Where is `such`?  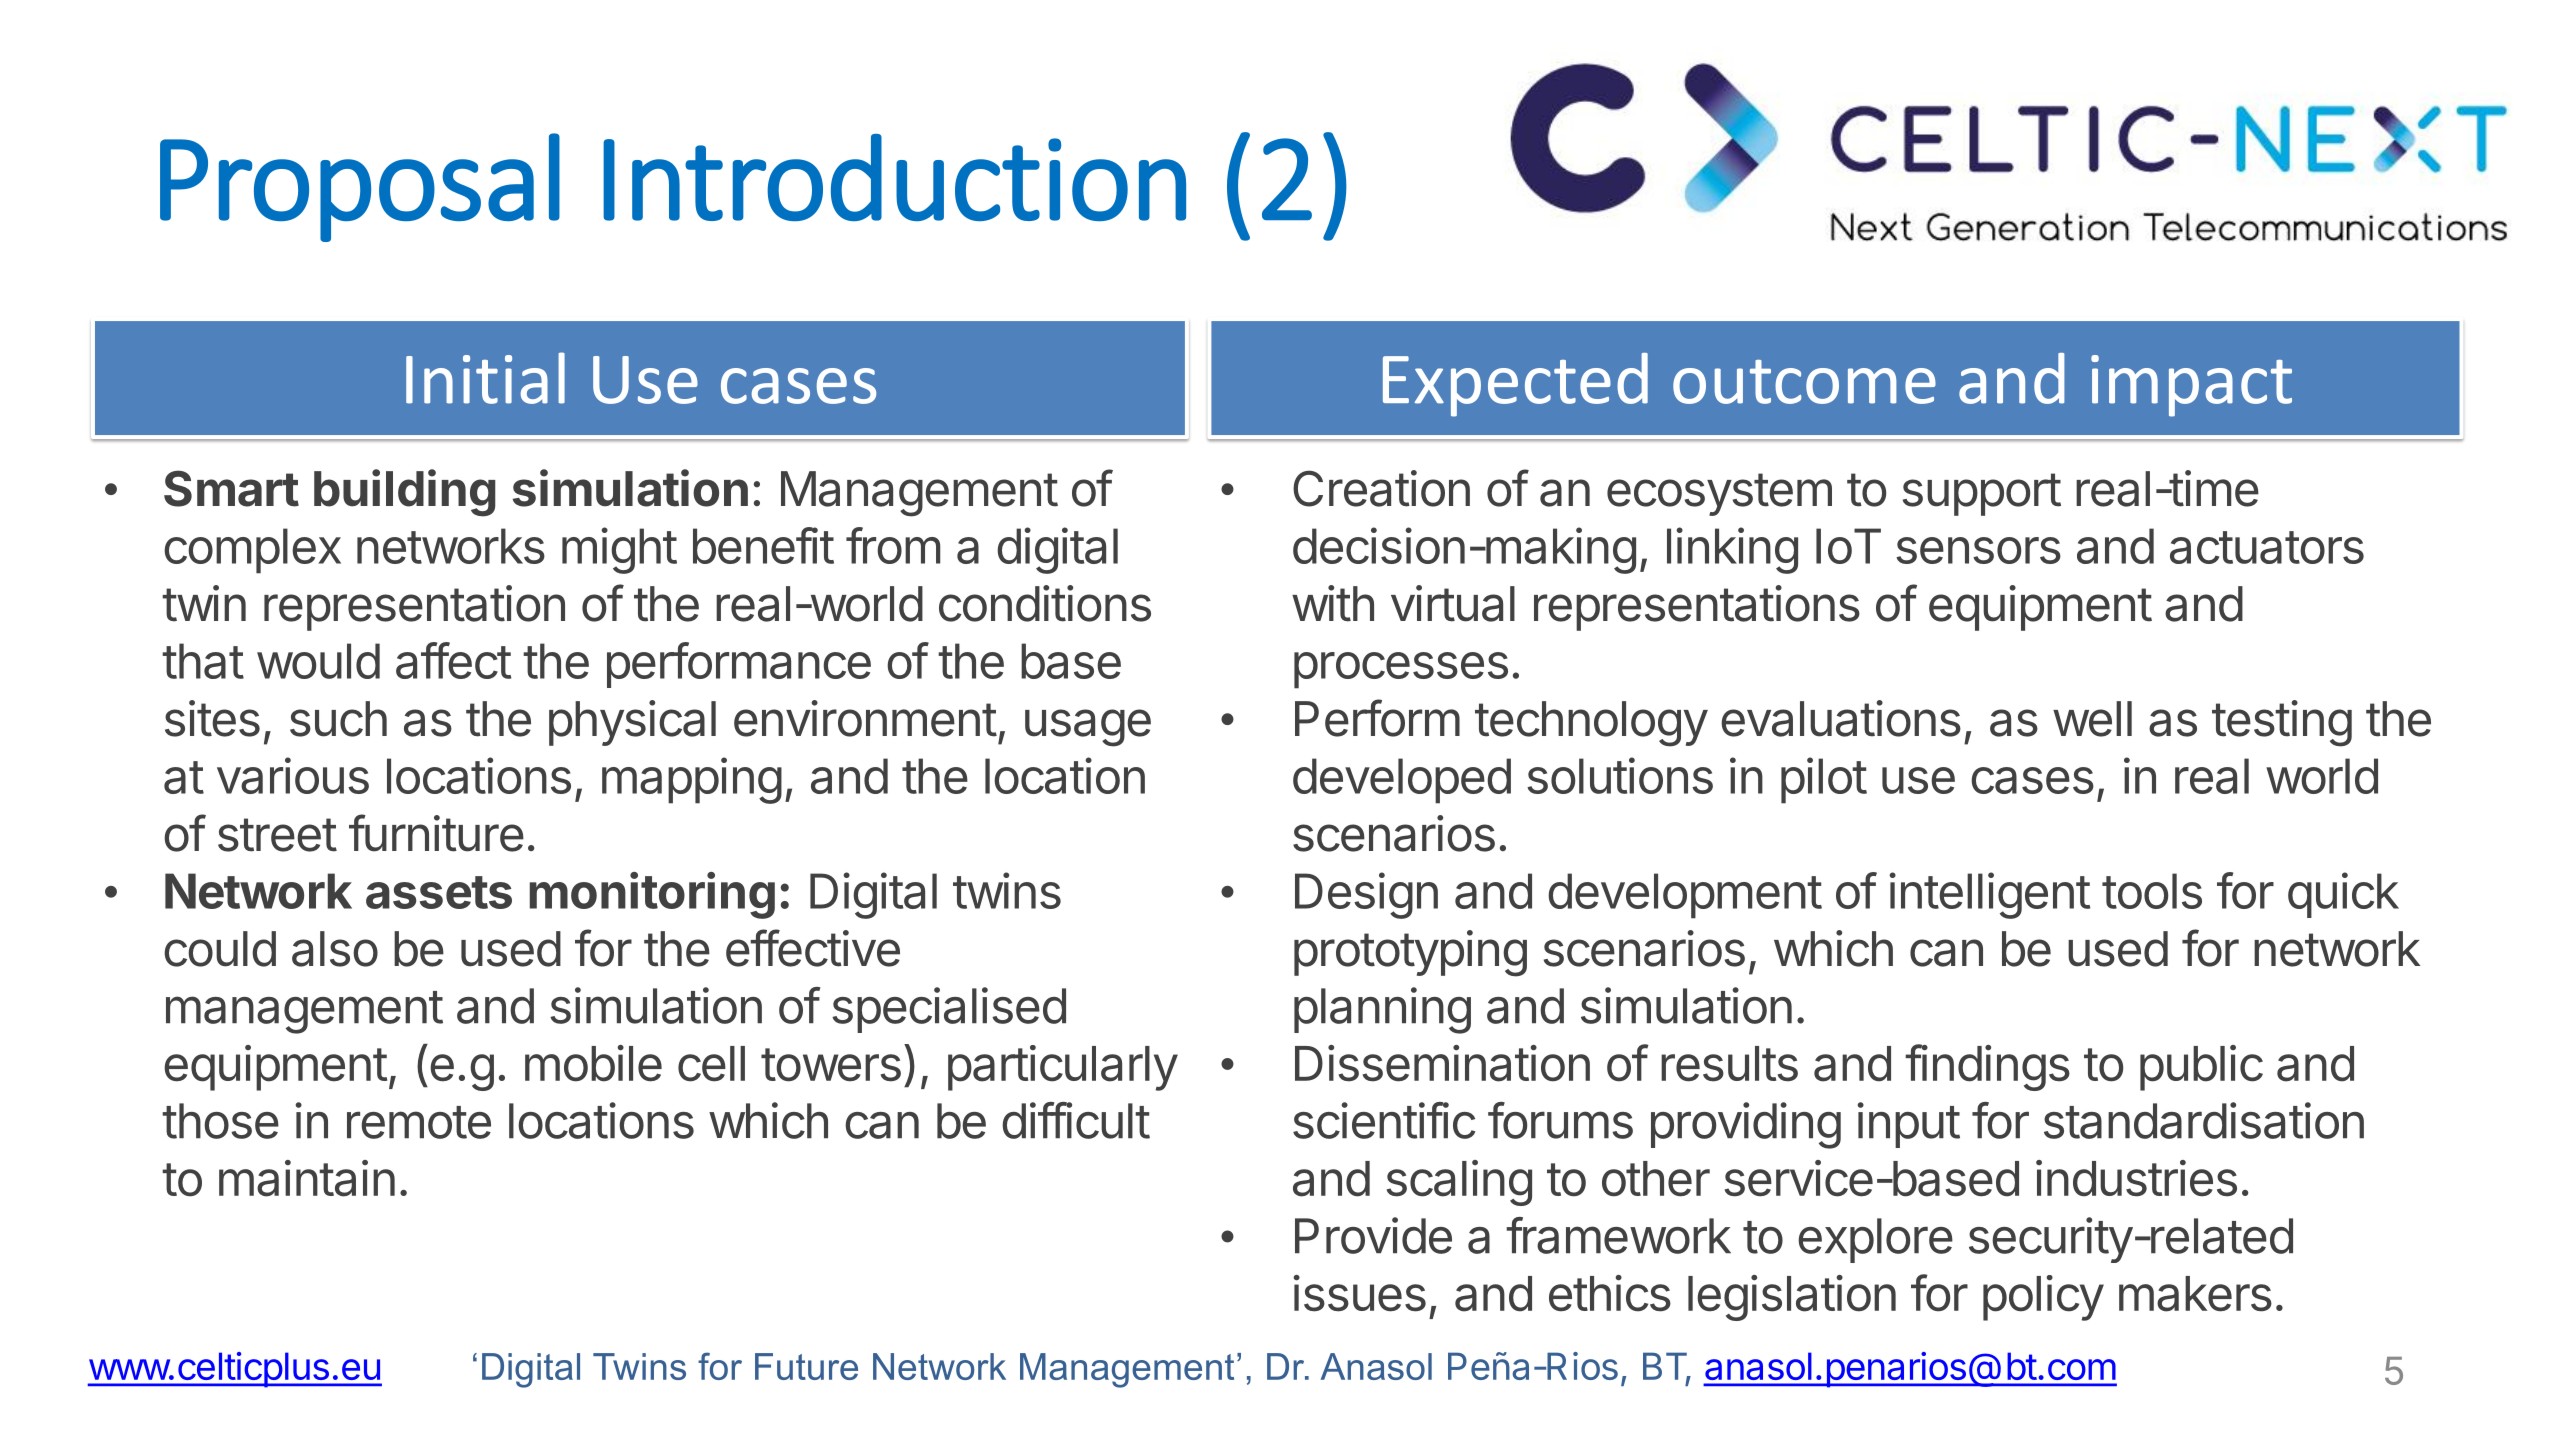
such is located at coordinates (338, 719).
